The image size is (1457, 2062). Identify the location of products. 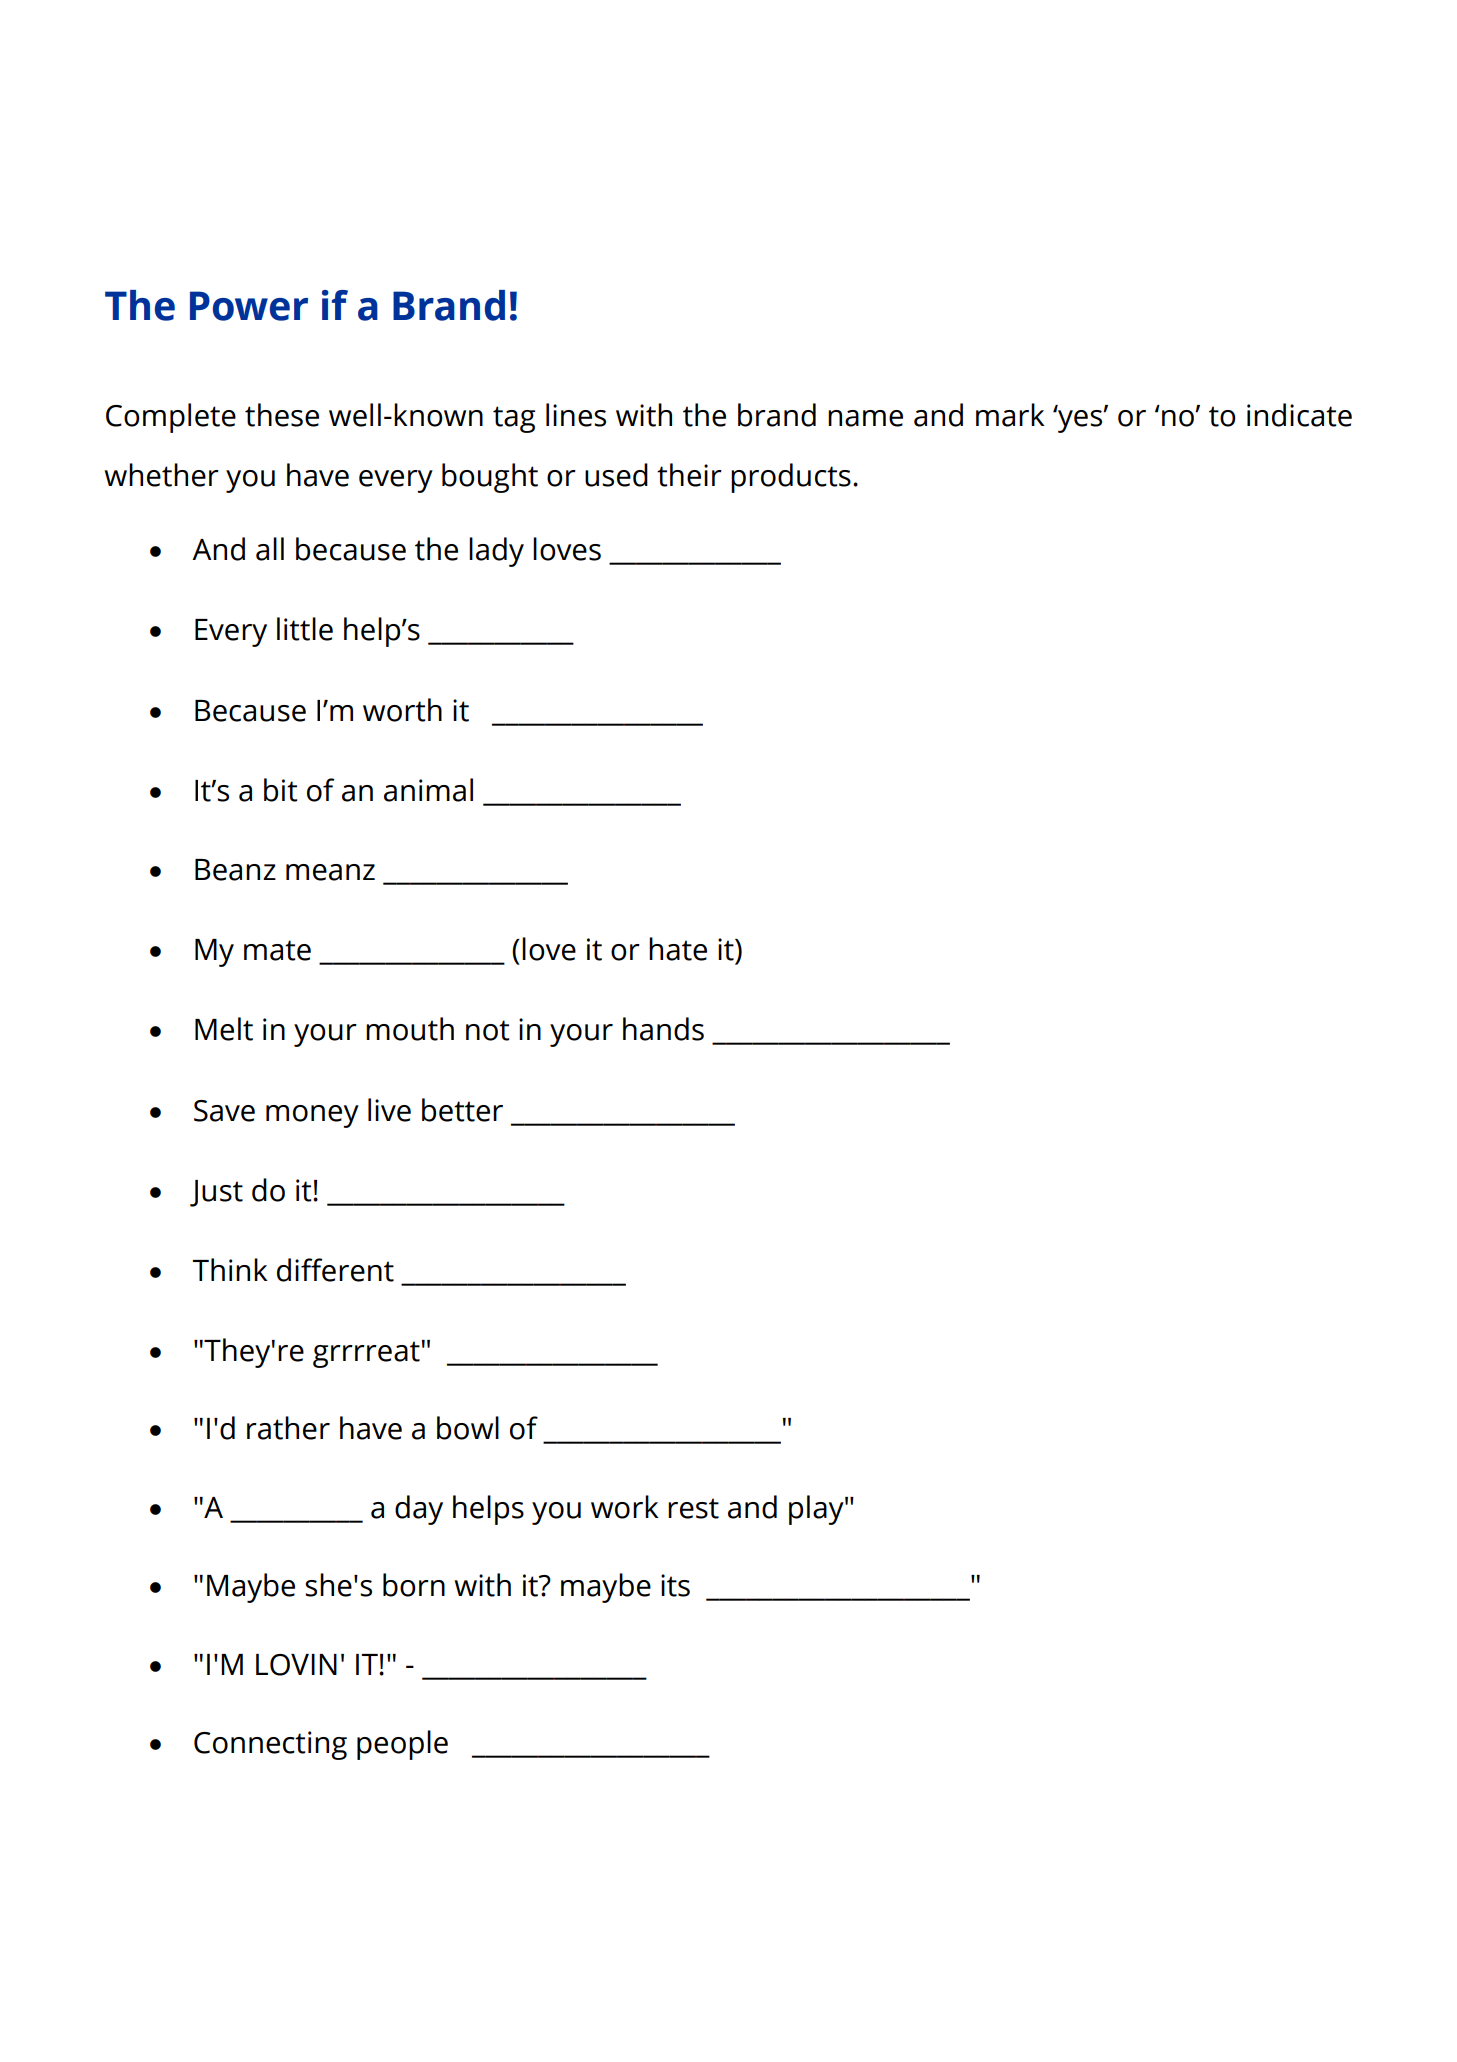
(791, 478).
